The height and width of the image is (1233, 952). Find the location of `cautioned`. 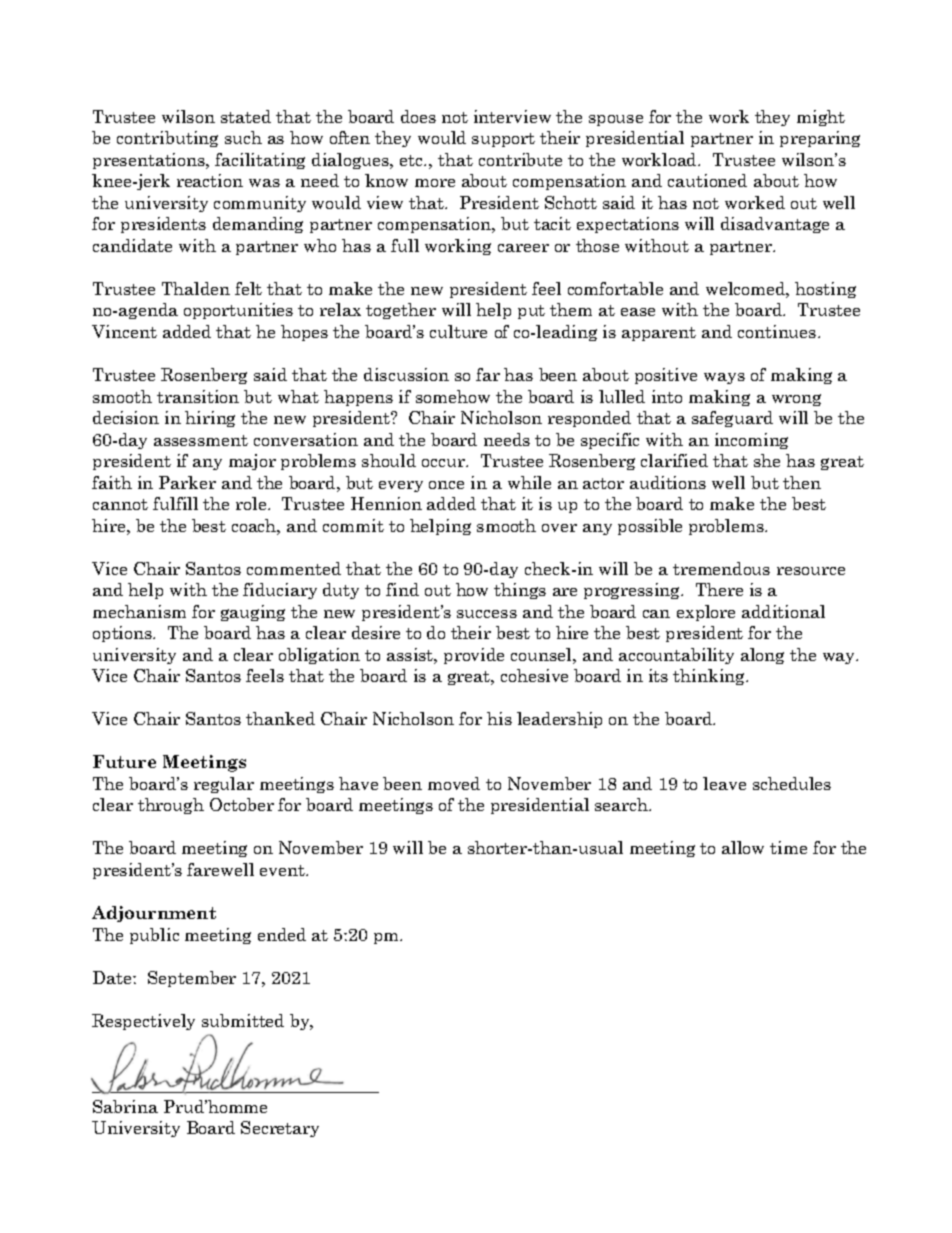

cautioned is located at coordinates (707, 180).
